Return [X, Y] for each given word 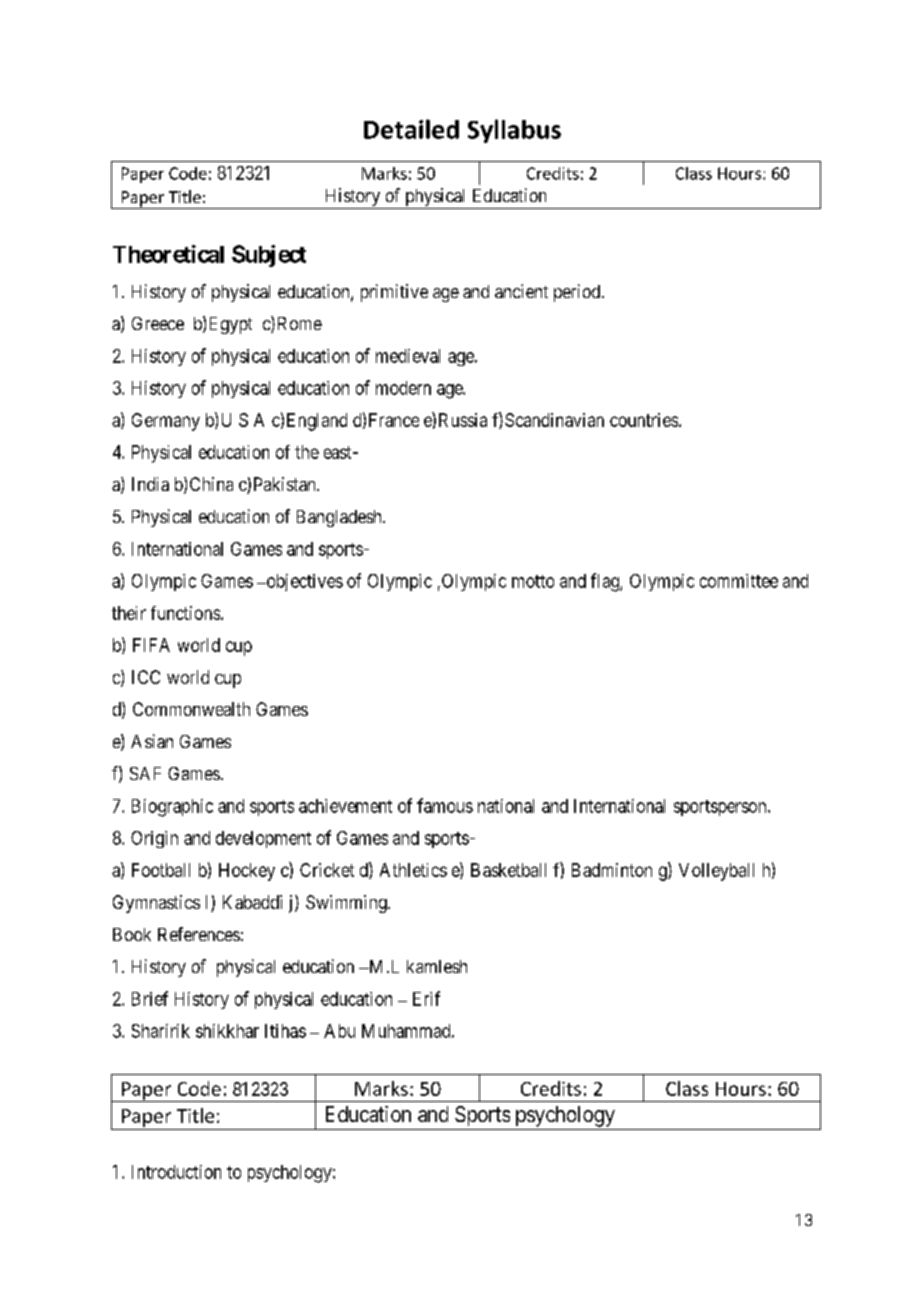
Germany [166, 422]
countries [644, 420]
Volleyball [716, 872]
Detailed [411, 129]
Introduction [176, 1172]
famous [445, 805]
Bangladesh [340, 518]
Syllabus [514, 131]
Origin [154, 839]
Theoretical [168, 254]
